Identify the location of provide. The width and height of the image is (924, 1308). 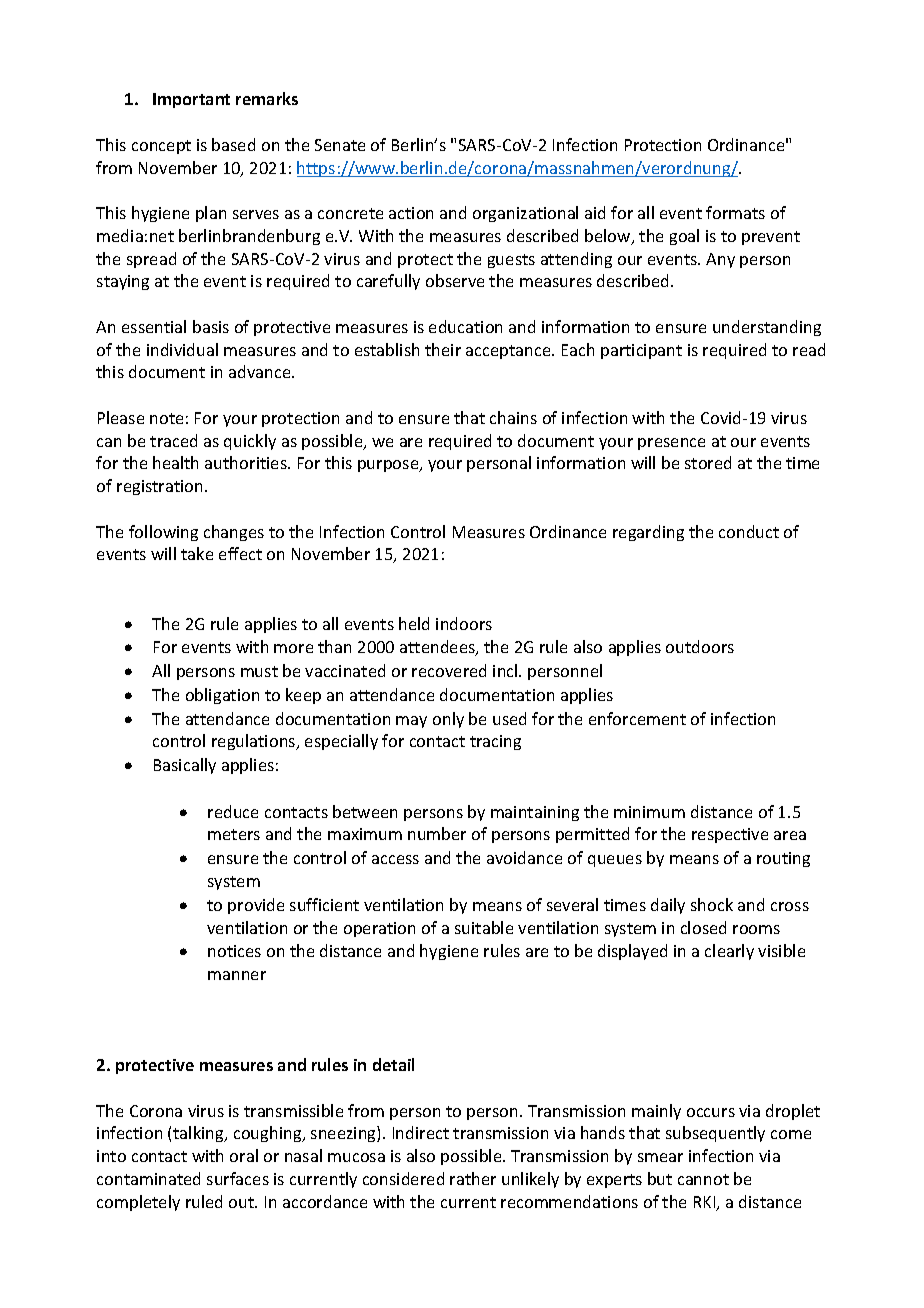
(256, 906).
